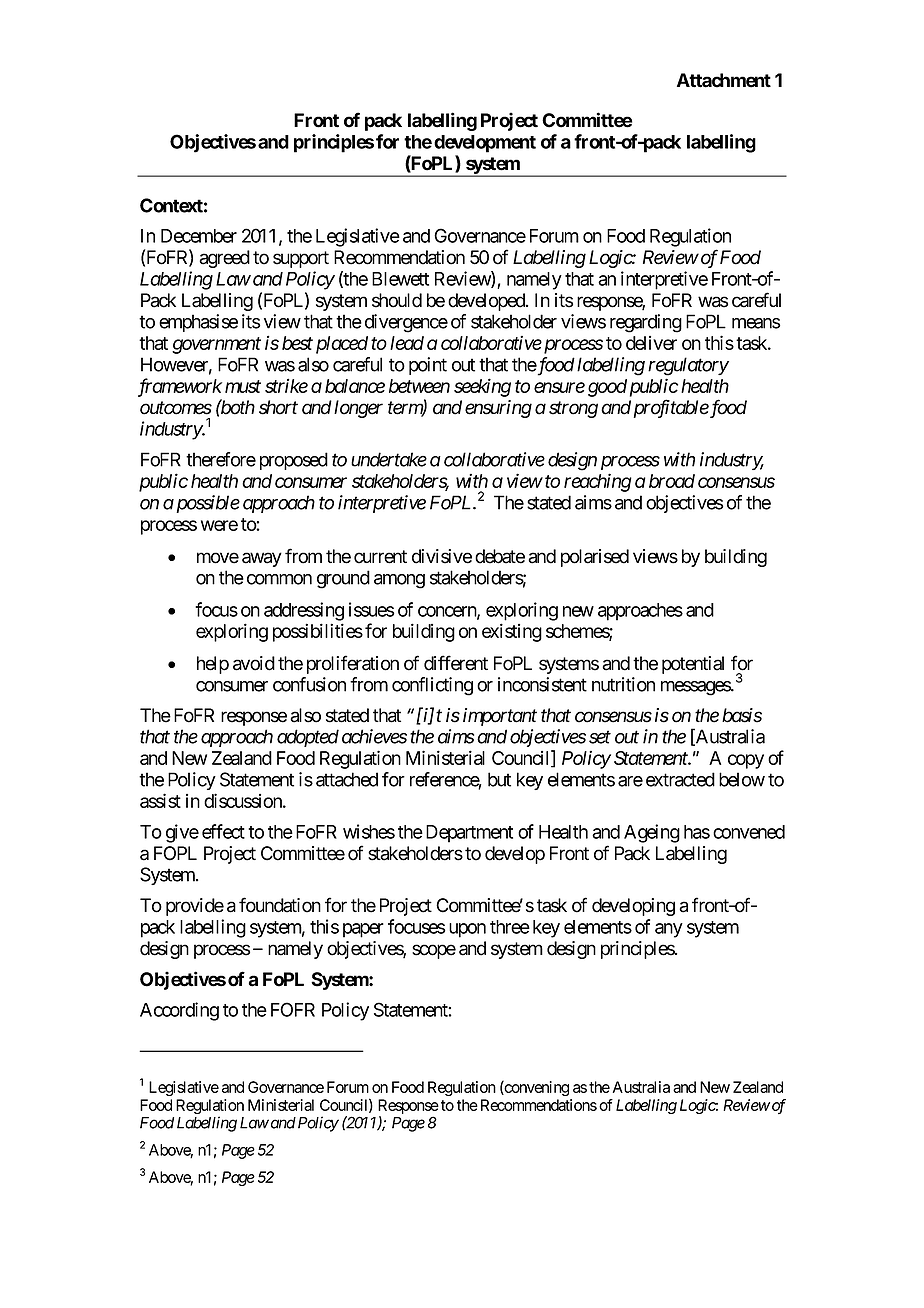 The width and height of the screenshot is (924, 1308). Describe the element at coordinates (499, 779) in the screenshot. I see `but` at that location.
